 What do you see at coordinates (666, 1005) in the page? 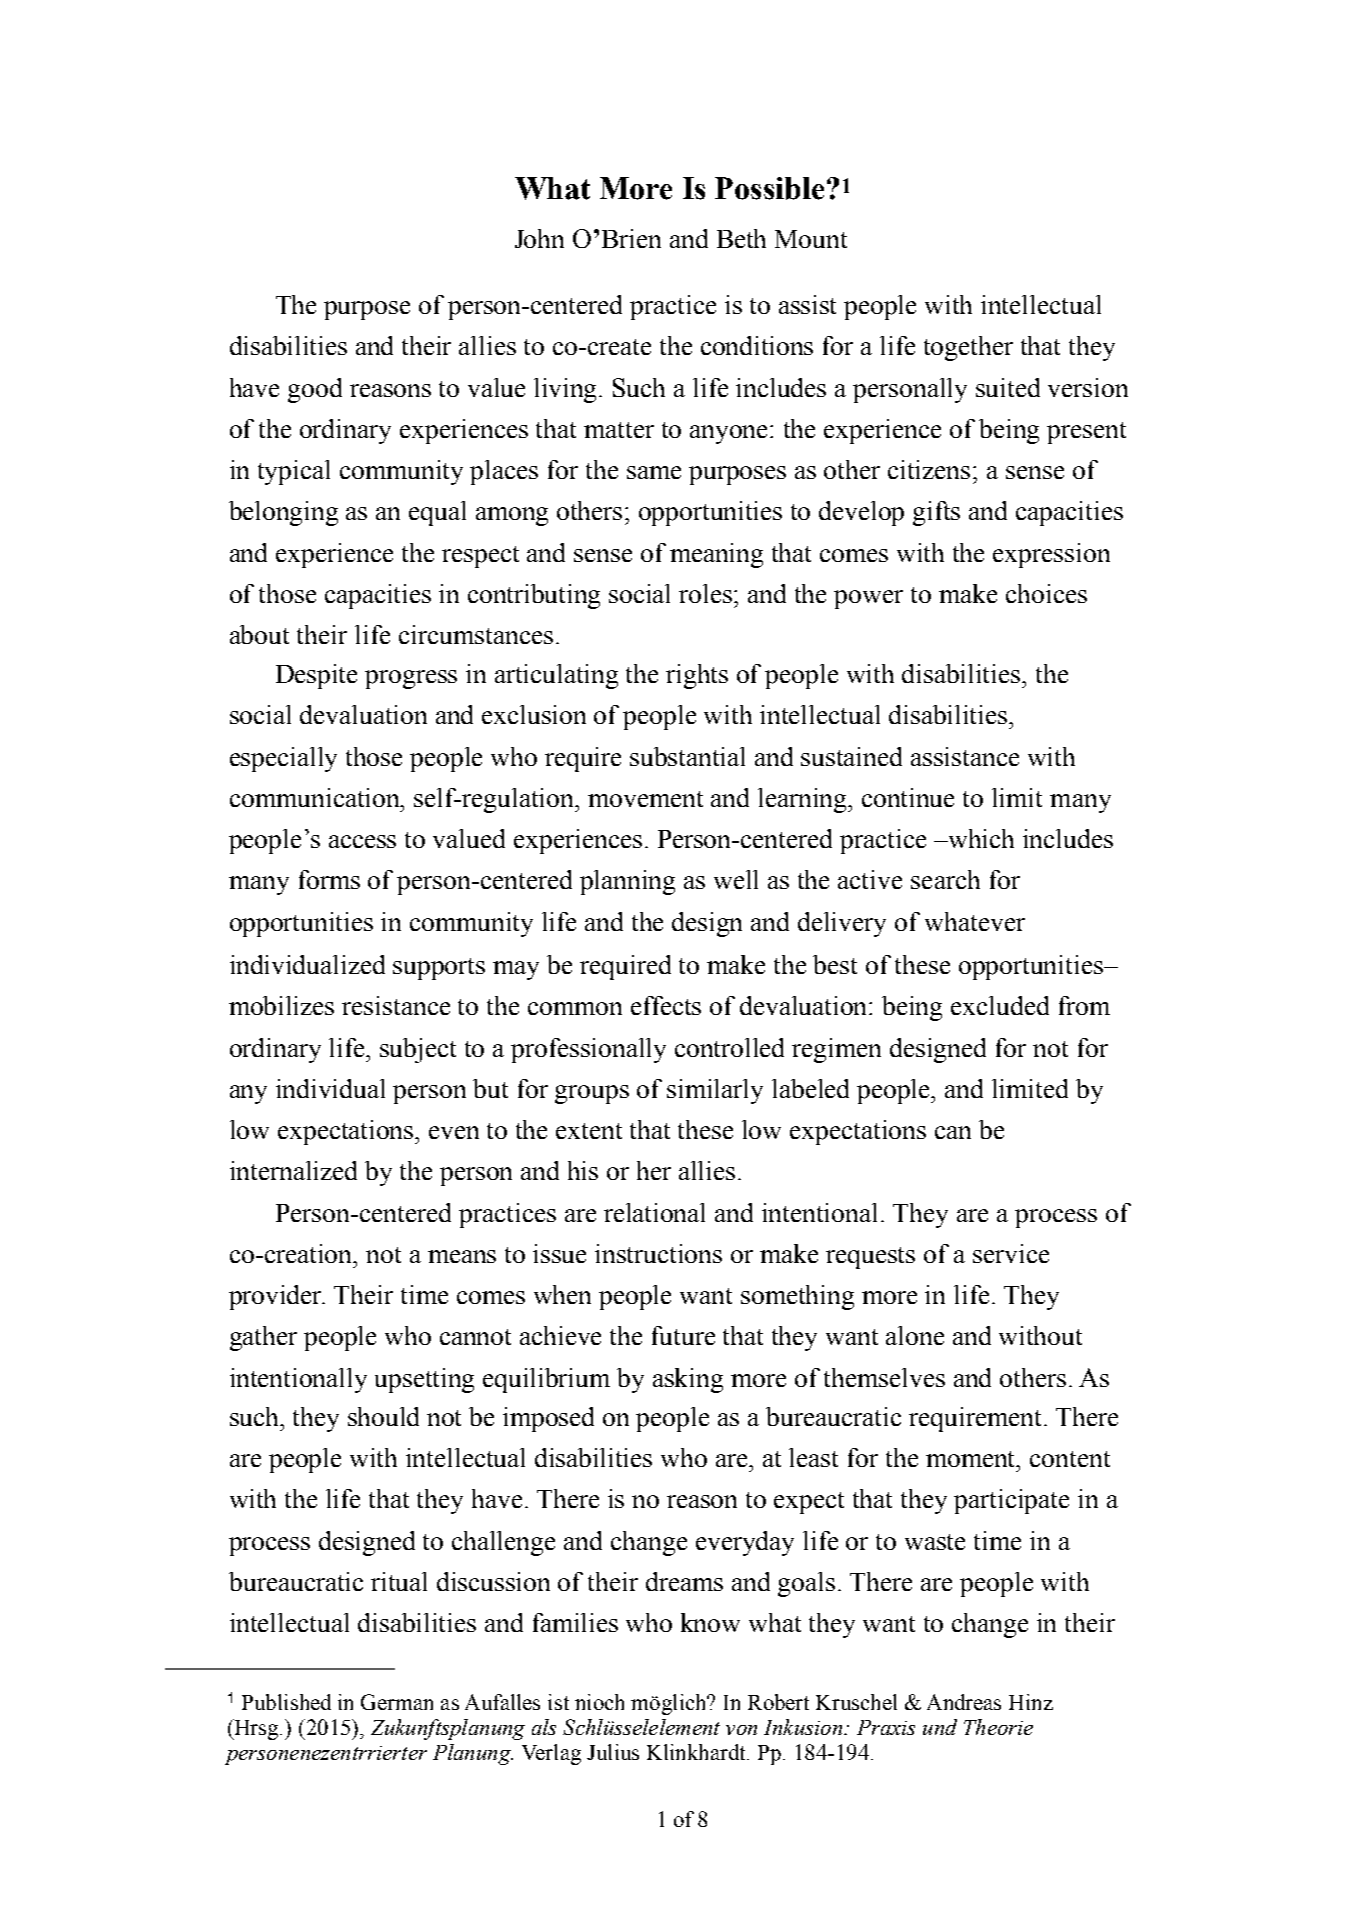
I see `effects` at bounding box center [666, 1005].
